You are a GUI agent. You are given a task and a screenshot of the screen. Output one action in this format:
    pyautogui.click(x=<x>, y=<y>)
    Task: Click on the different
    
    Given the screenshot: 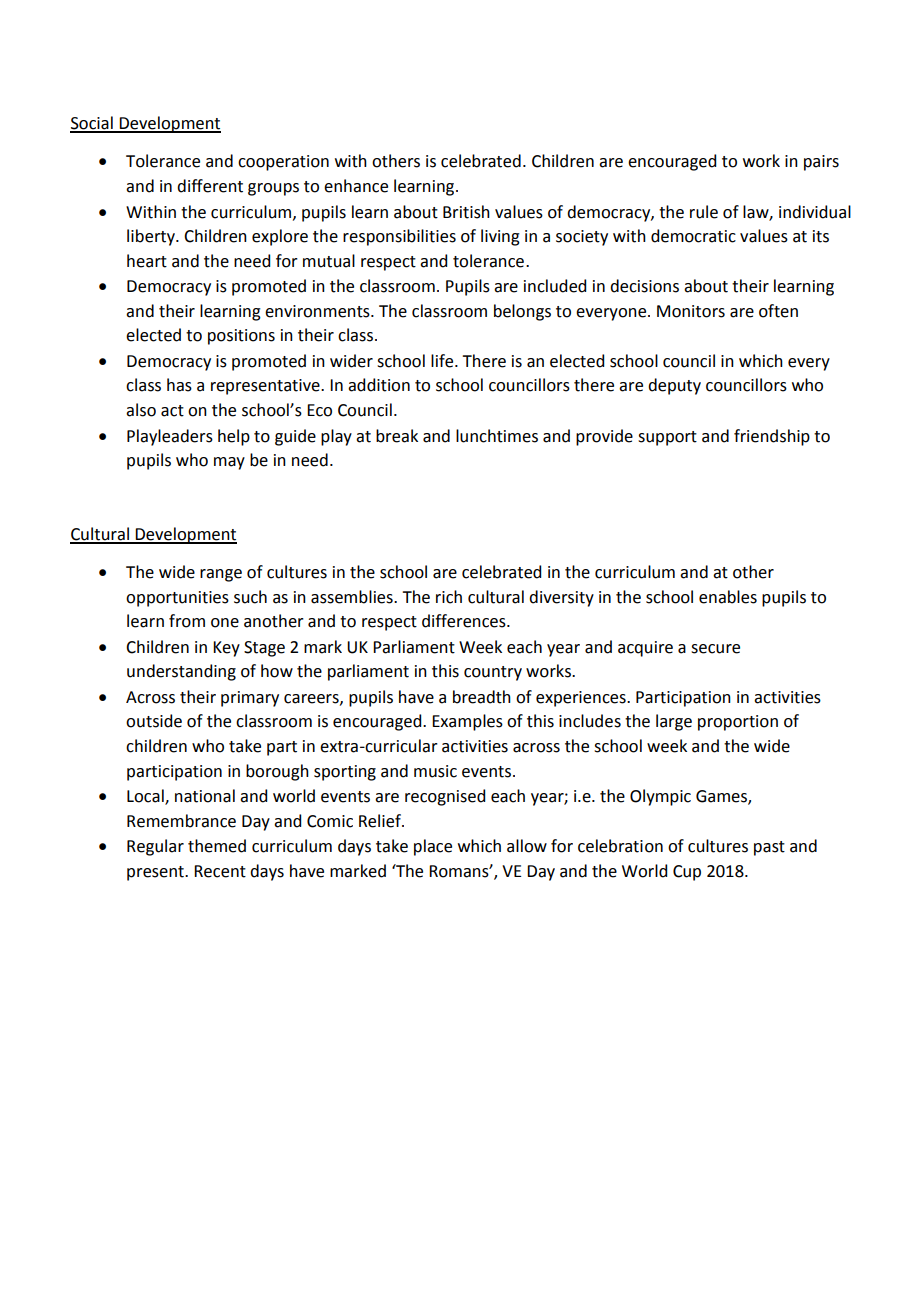 What is the action you would take?
    pyautogui.click(x=210, y=186)
